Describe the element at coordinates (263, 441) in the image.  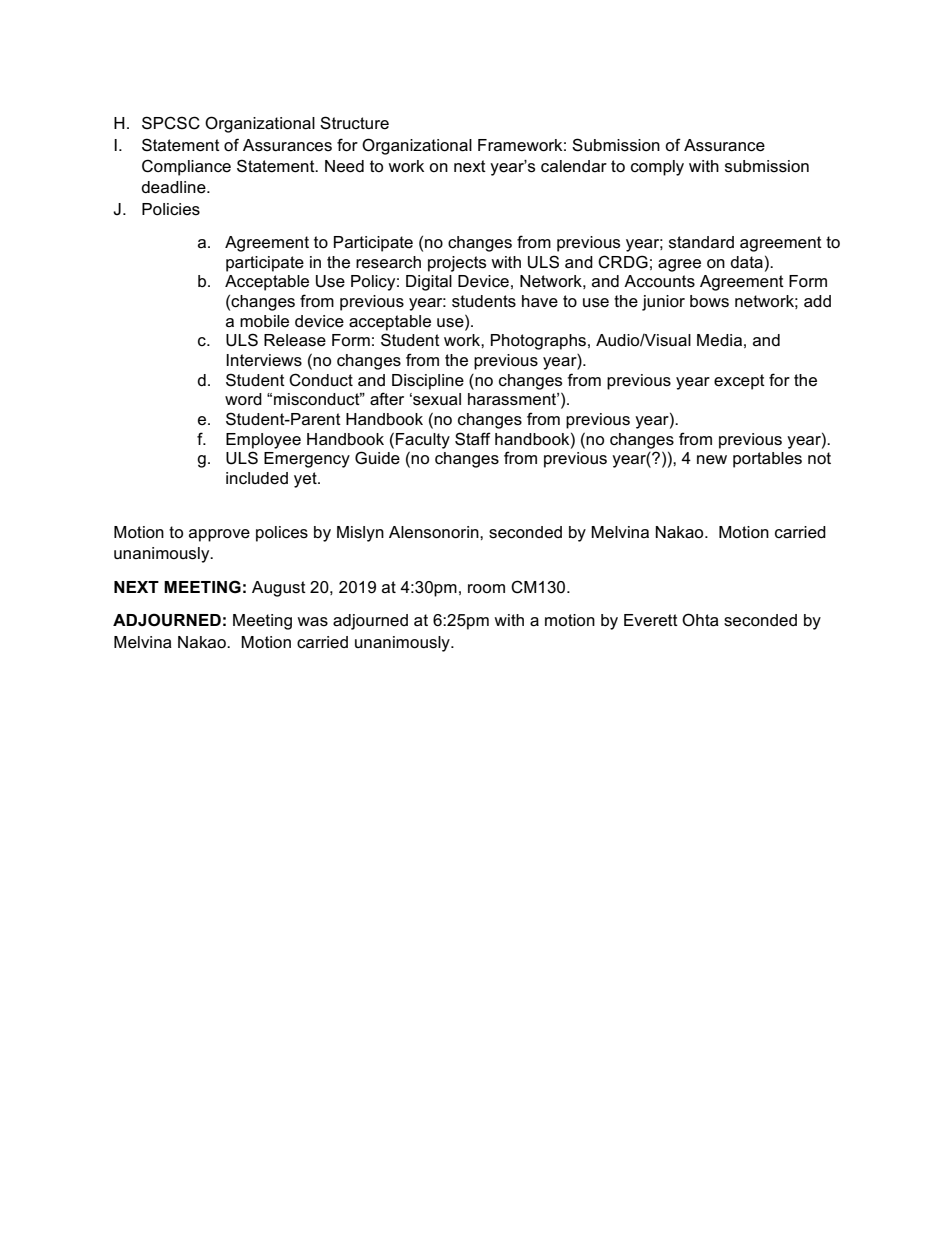
I see `Employee` at that location.
